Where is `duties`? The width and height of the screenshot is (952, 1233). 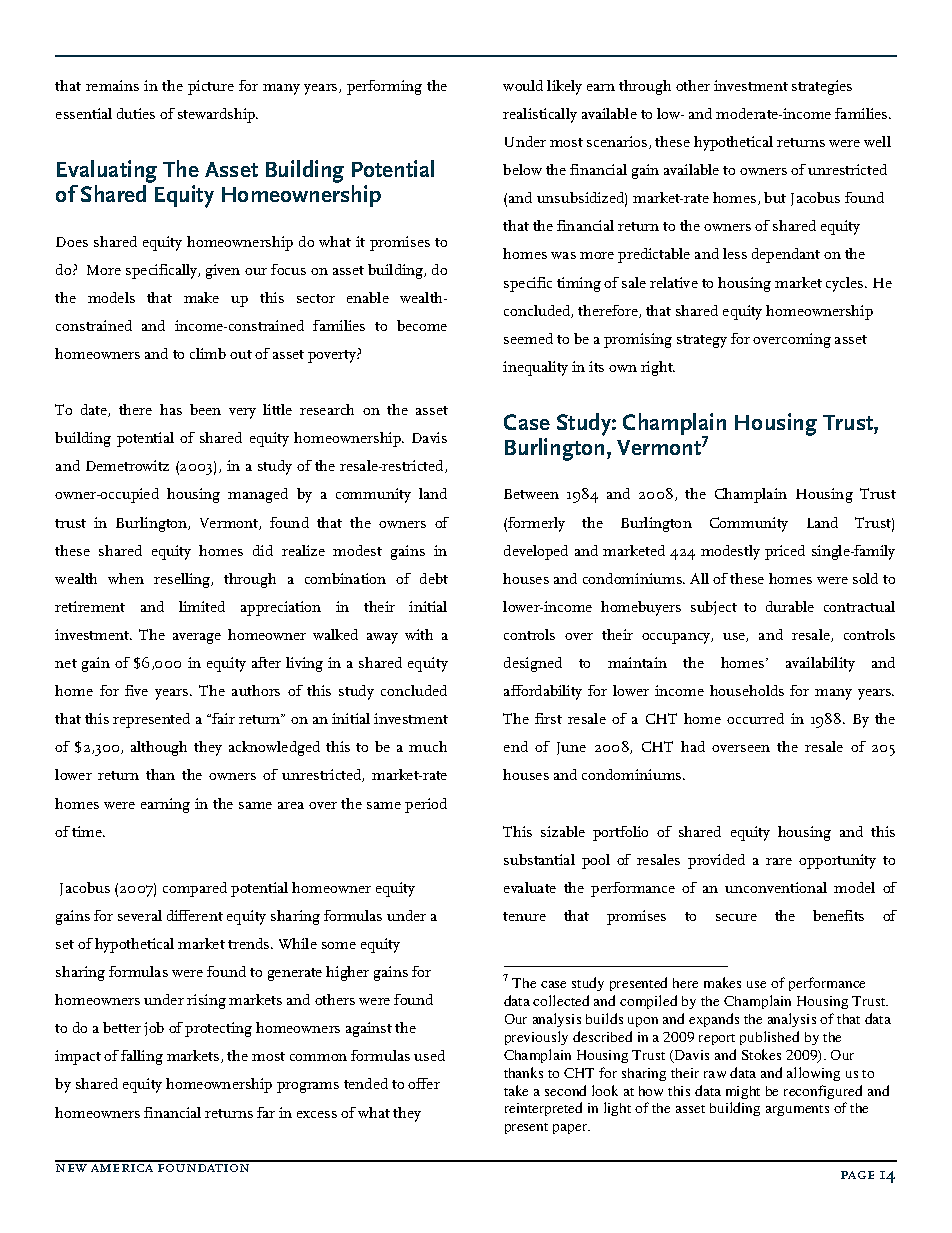
duties is located at coordinates (136, 113).
